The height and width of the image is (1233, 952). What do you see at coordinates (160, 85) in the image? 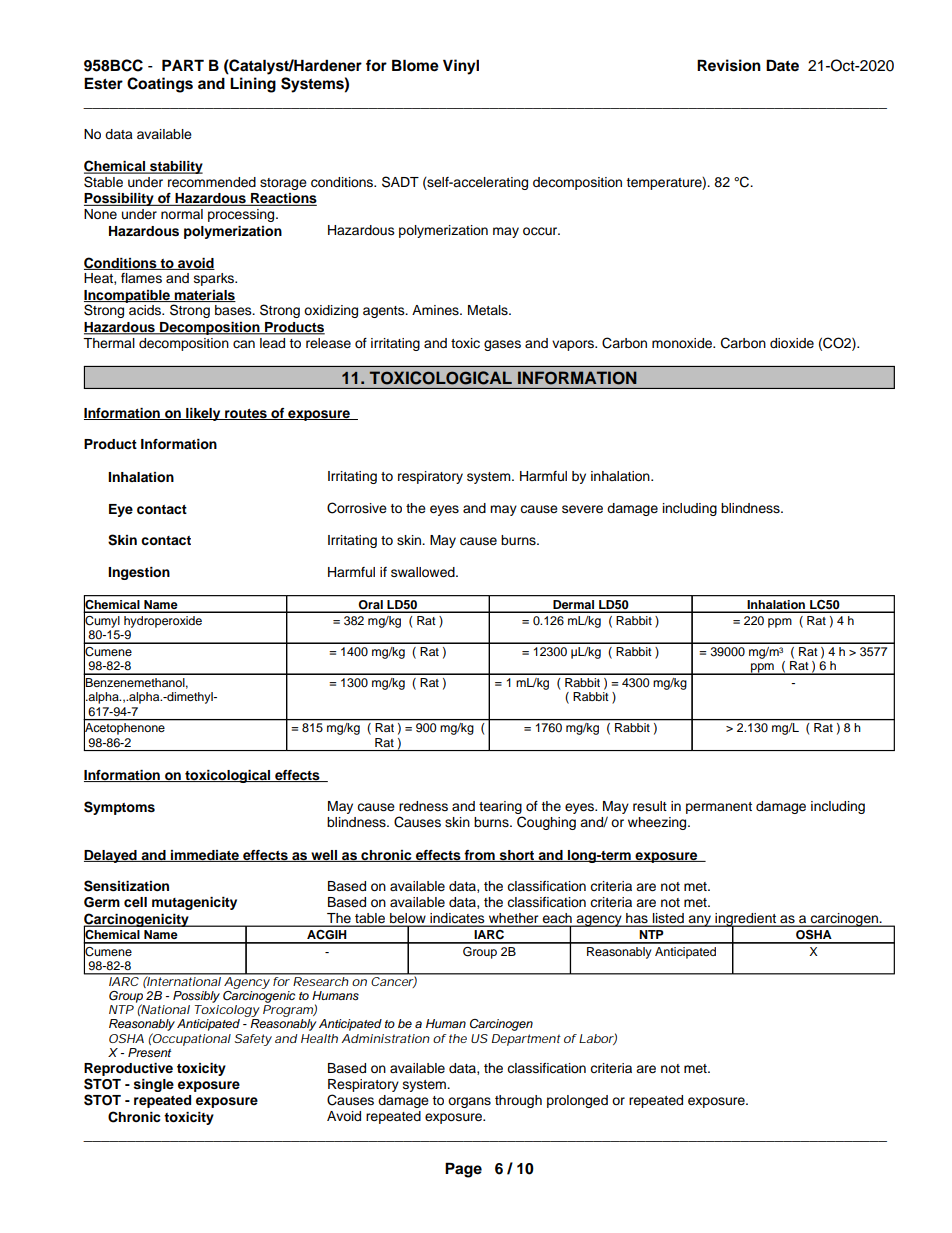
I see `Coatings` at bounding box center [160, 85].
